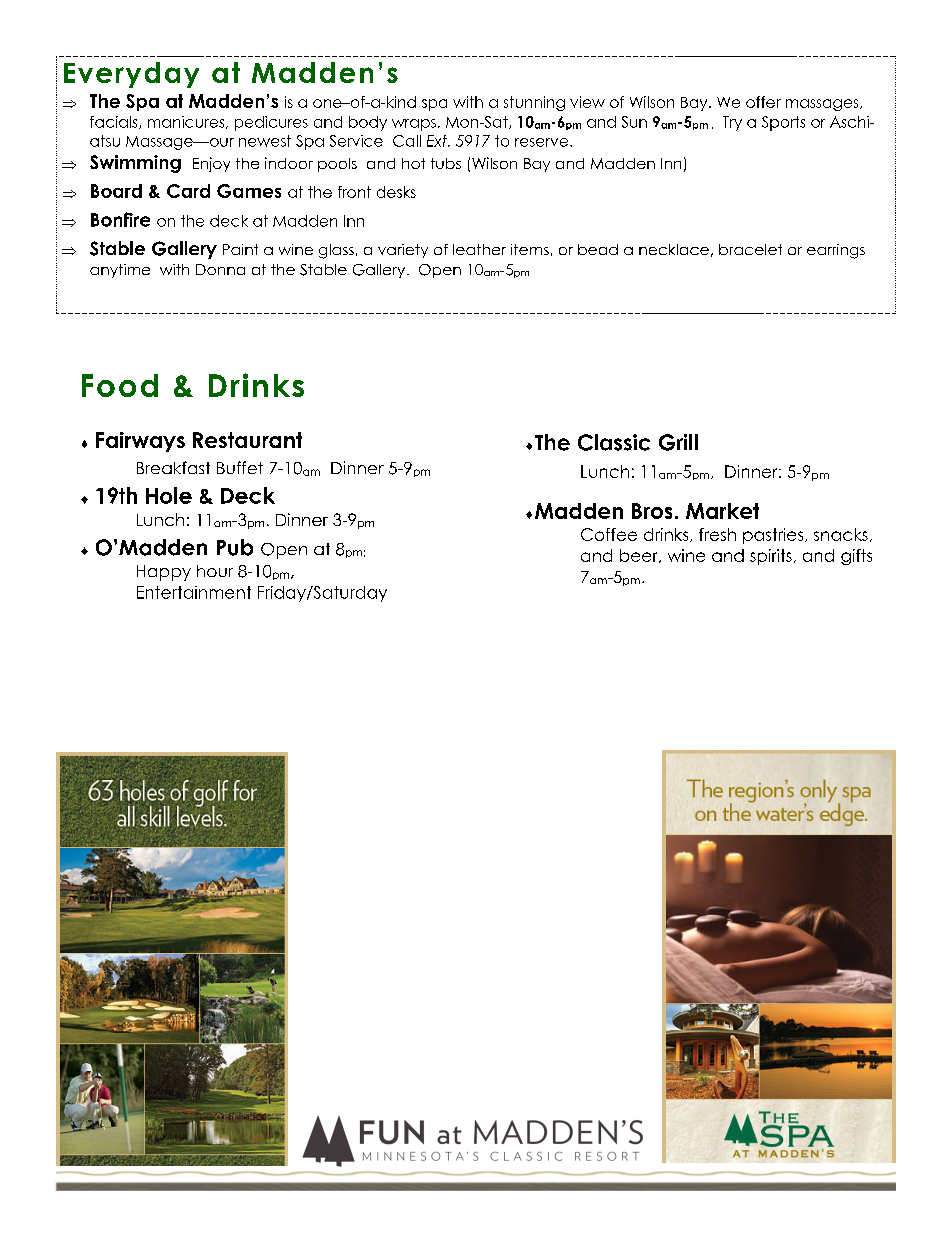  I want to click on offer, so click(763, 102).
